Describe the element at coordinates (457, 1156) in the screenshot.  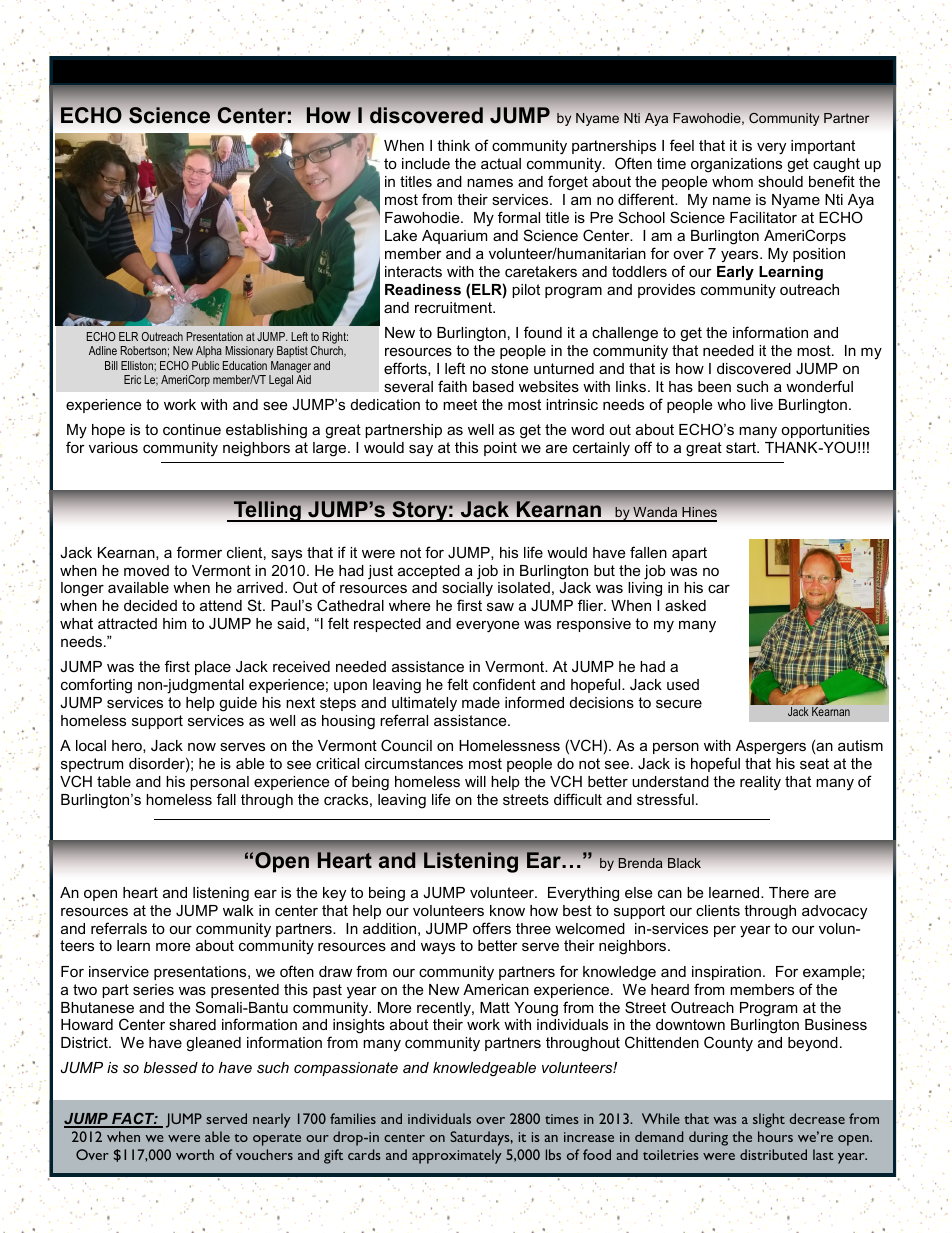
I see `approximately` at that location.
